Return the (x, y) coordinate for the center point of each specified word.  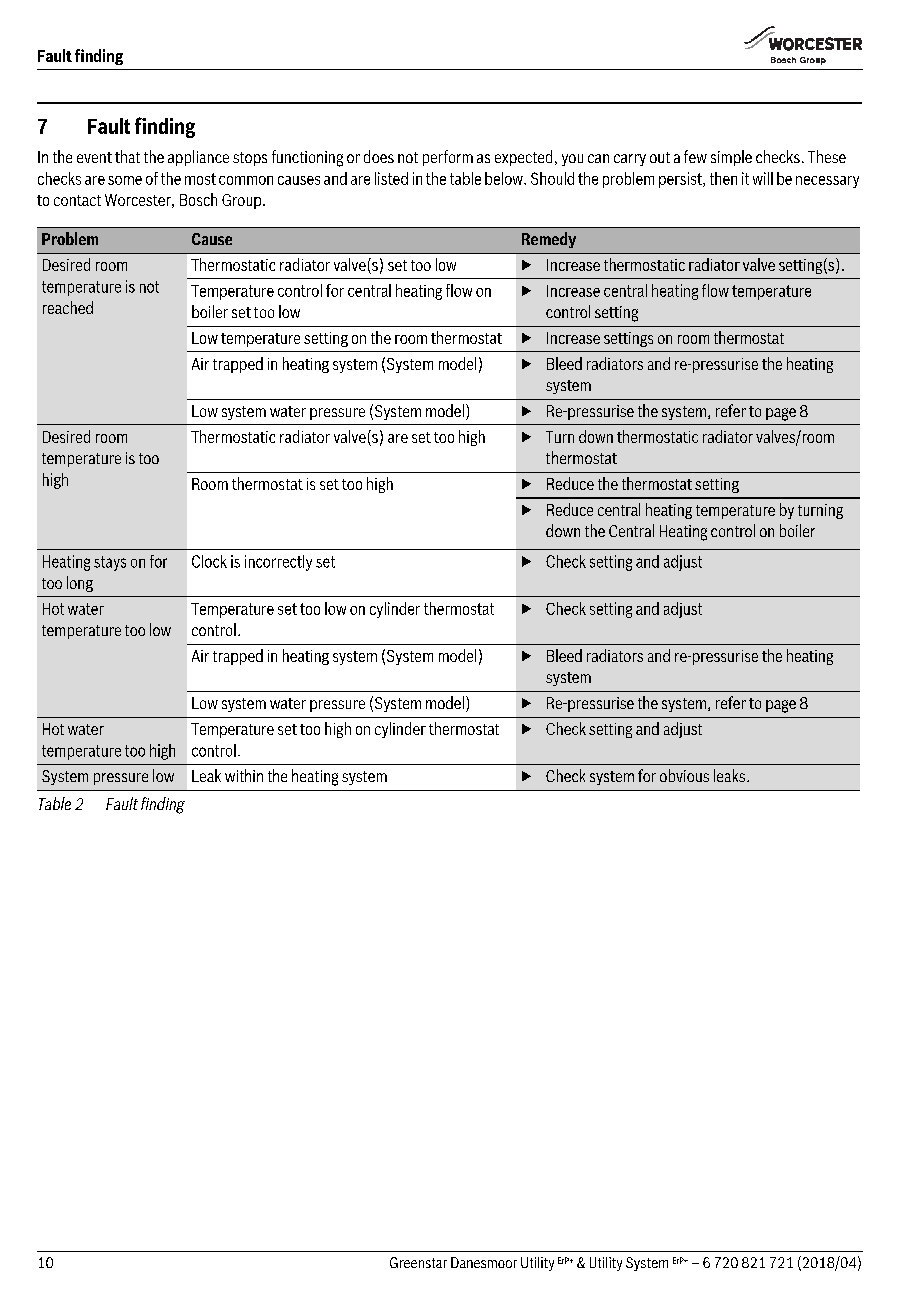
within (244, 775)
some (125, 180)
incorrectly (278, 563)
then (723, 178)
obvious (684, 775)
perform (448, 158)
